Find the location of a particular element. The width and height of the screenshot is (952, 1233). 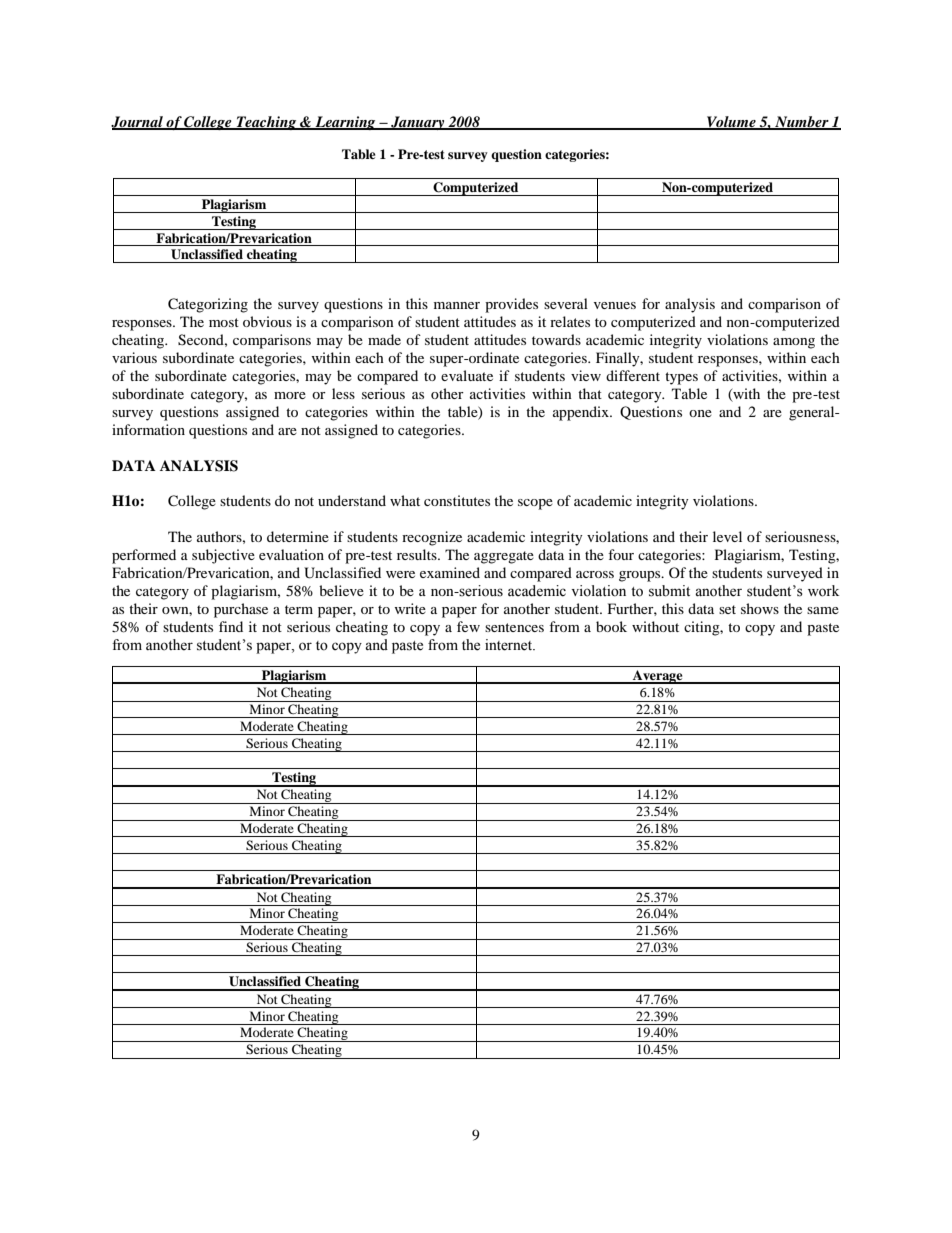

Journal is located at coordinates (138, 122).
